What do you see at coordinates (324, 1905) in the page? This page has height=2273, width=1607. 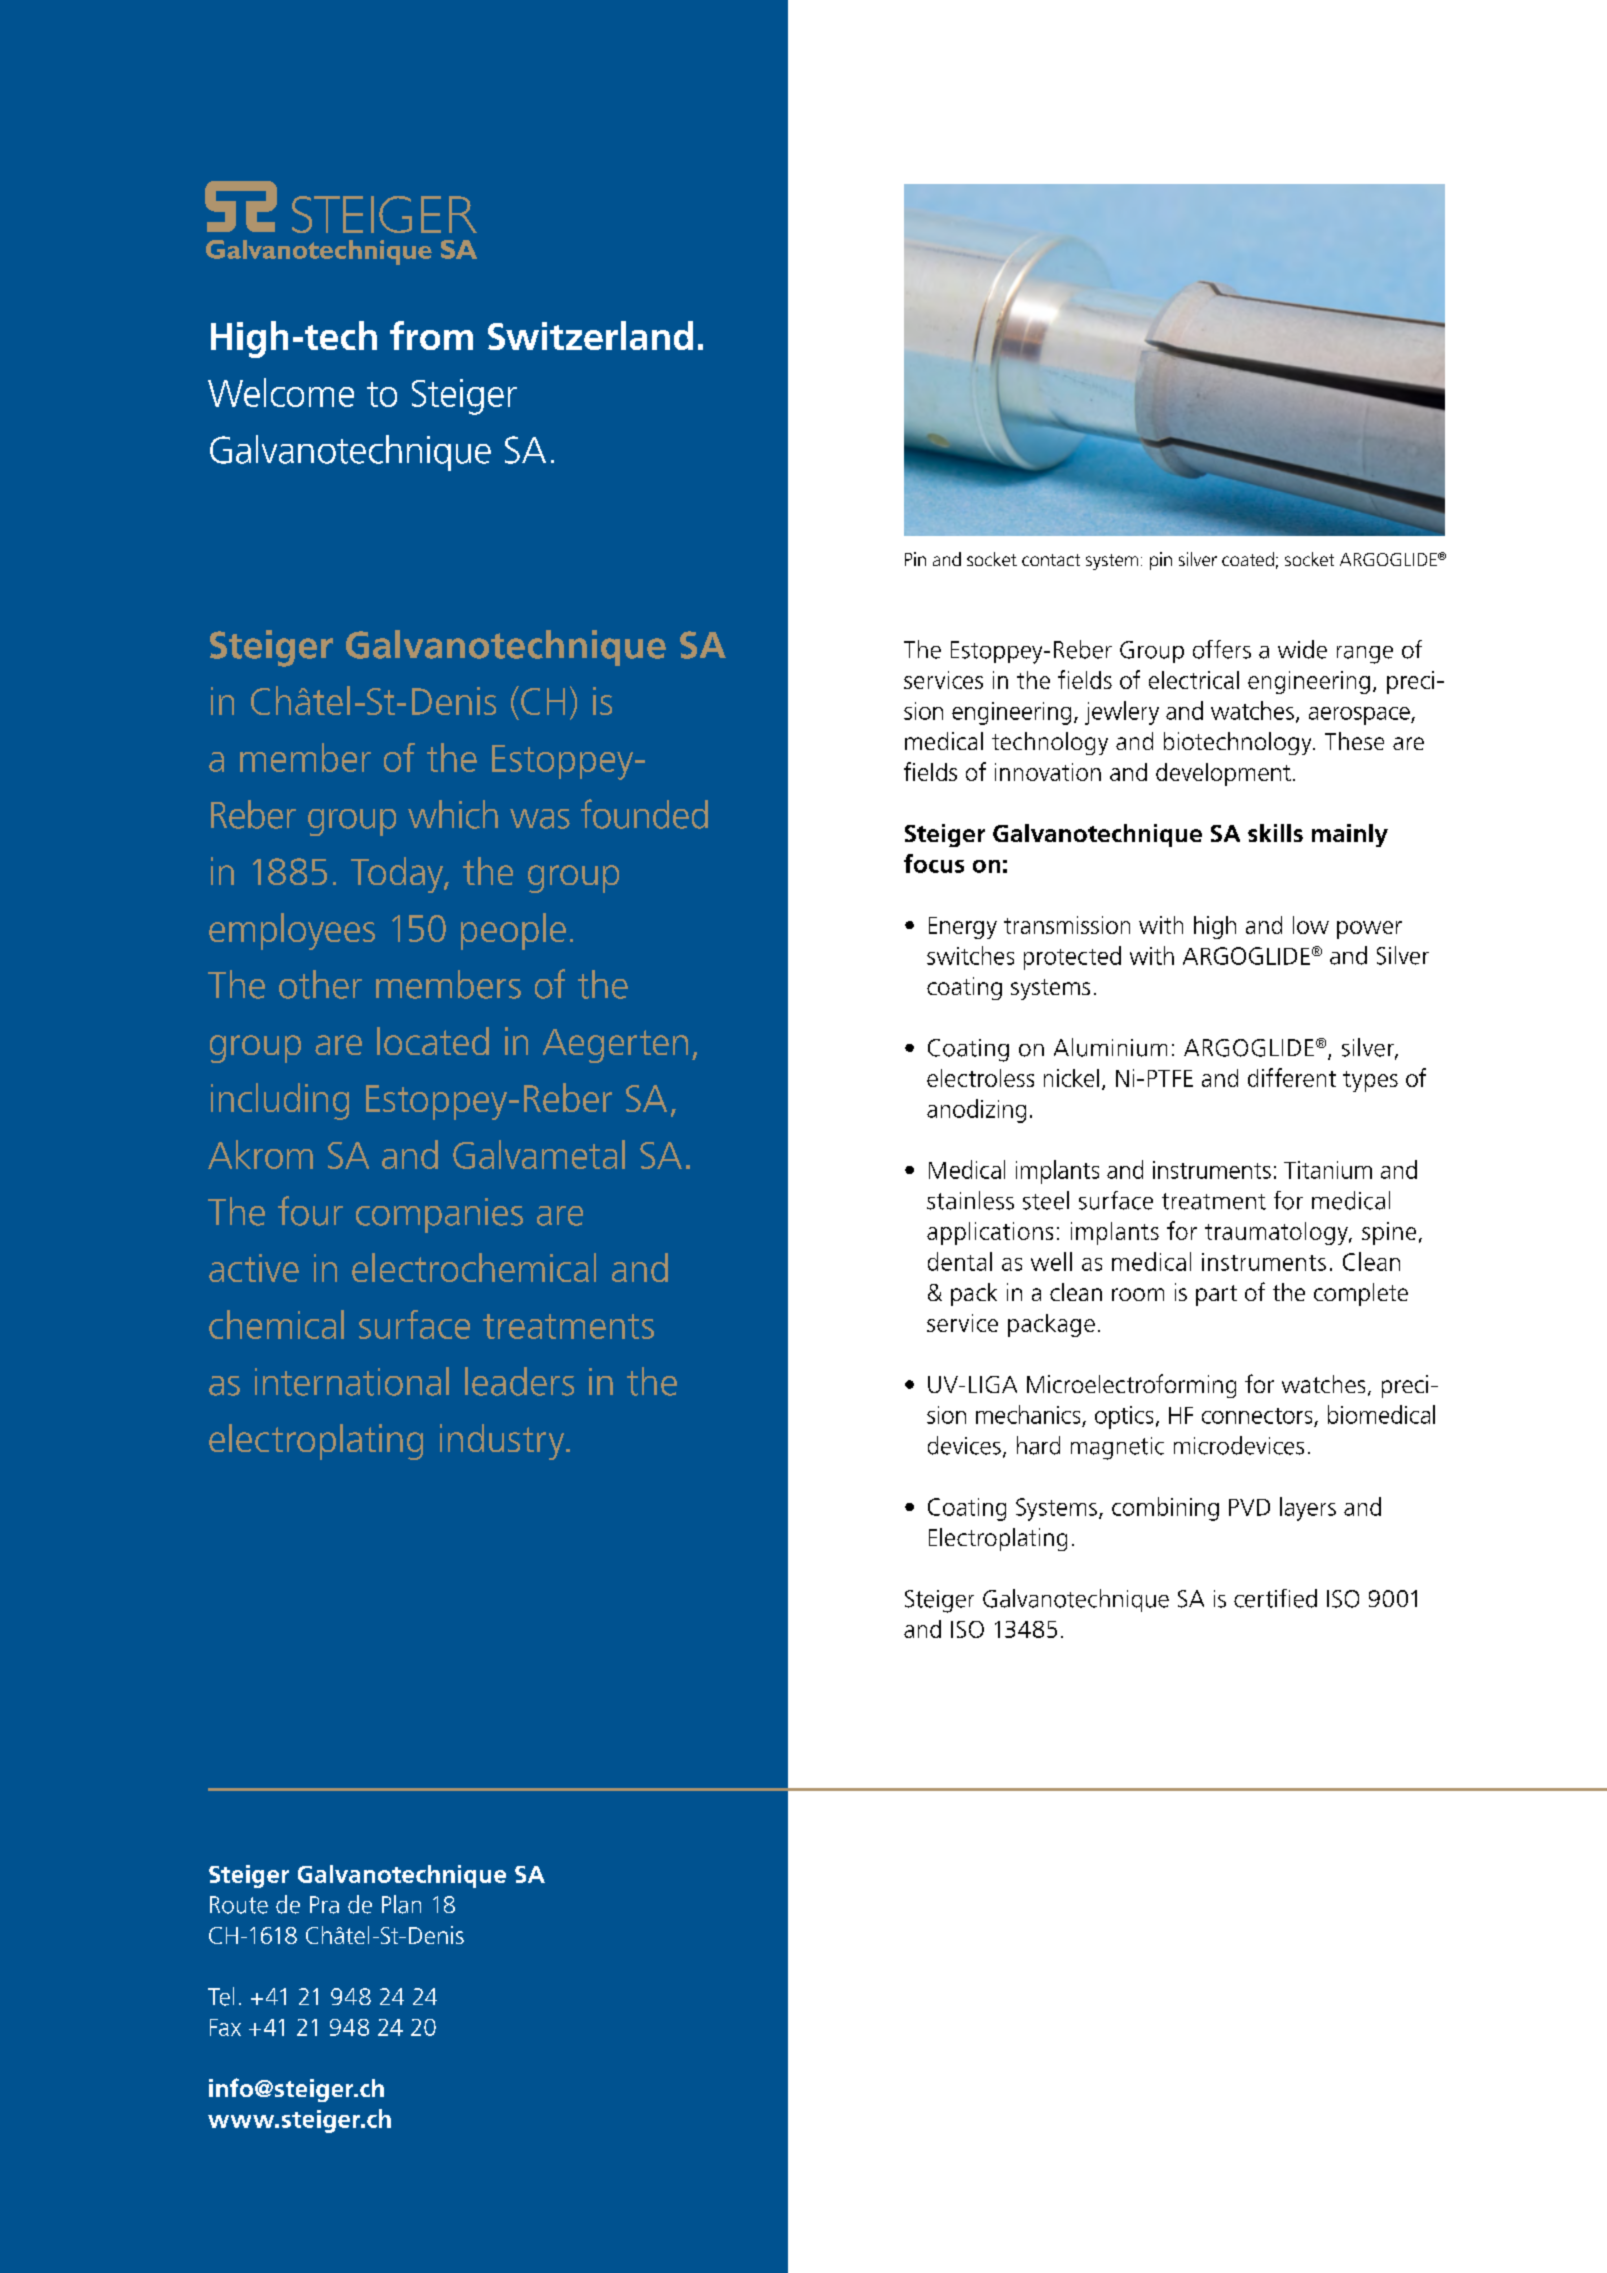 I see `Pra` at bounding box center [324, 1905].
